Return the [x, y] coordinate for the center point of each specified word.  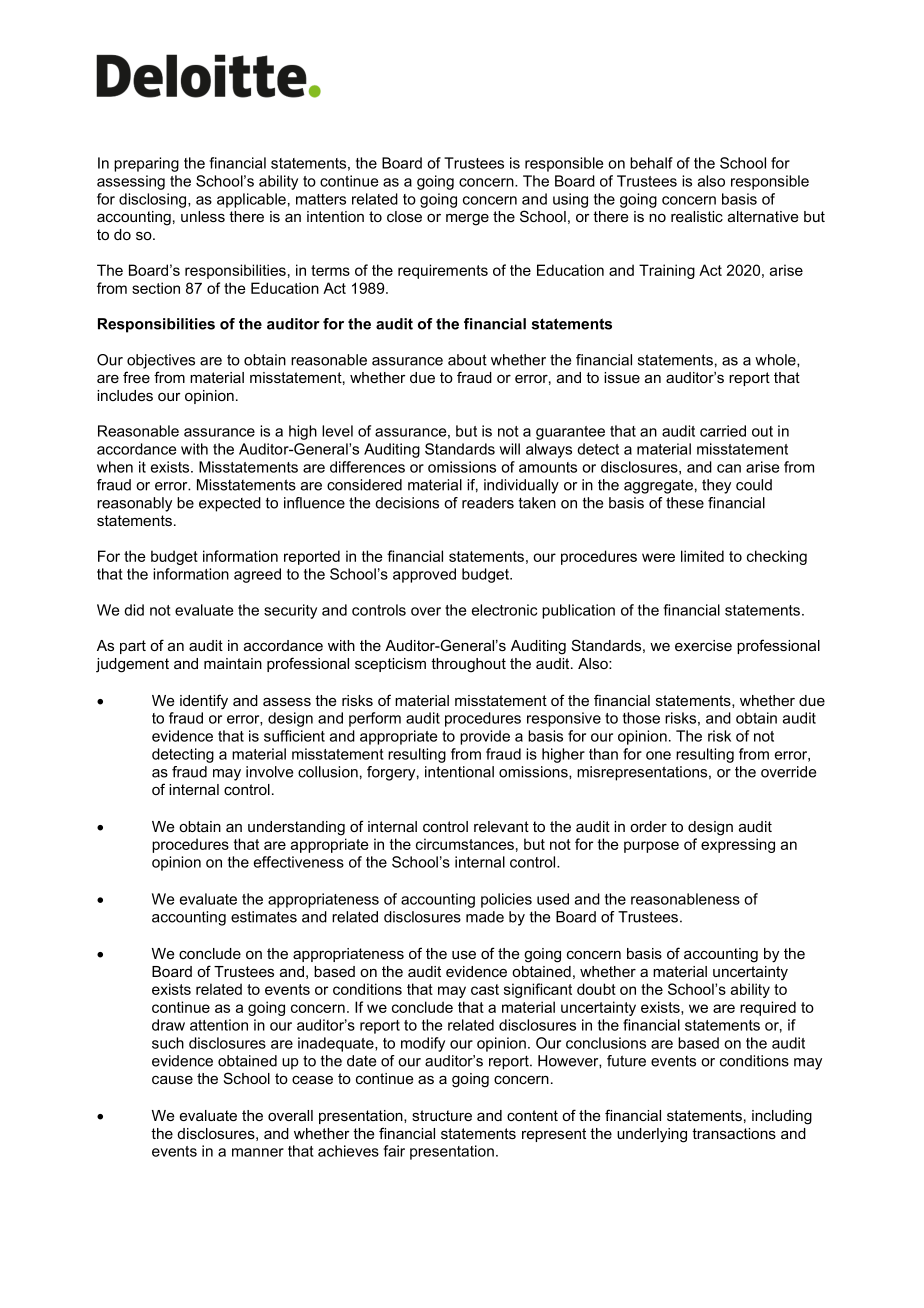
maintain [233, 663]
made [485, 917]
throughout [468, 665]
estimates [264, 917]
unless [203, 216]
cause [172, 1080]
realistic [697, 216]
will [509, 449]
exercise [703, 645]
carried [723, 431]
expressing [738, 845]
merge [467, 220]
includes [125, 395]
